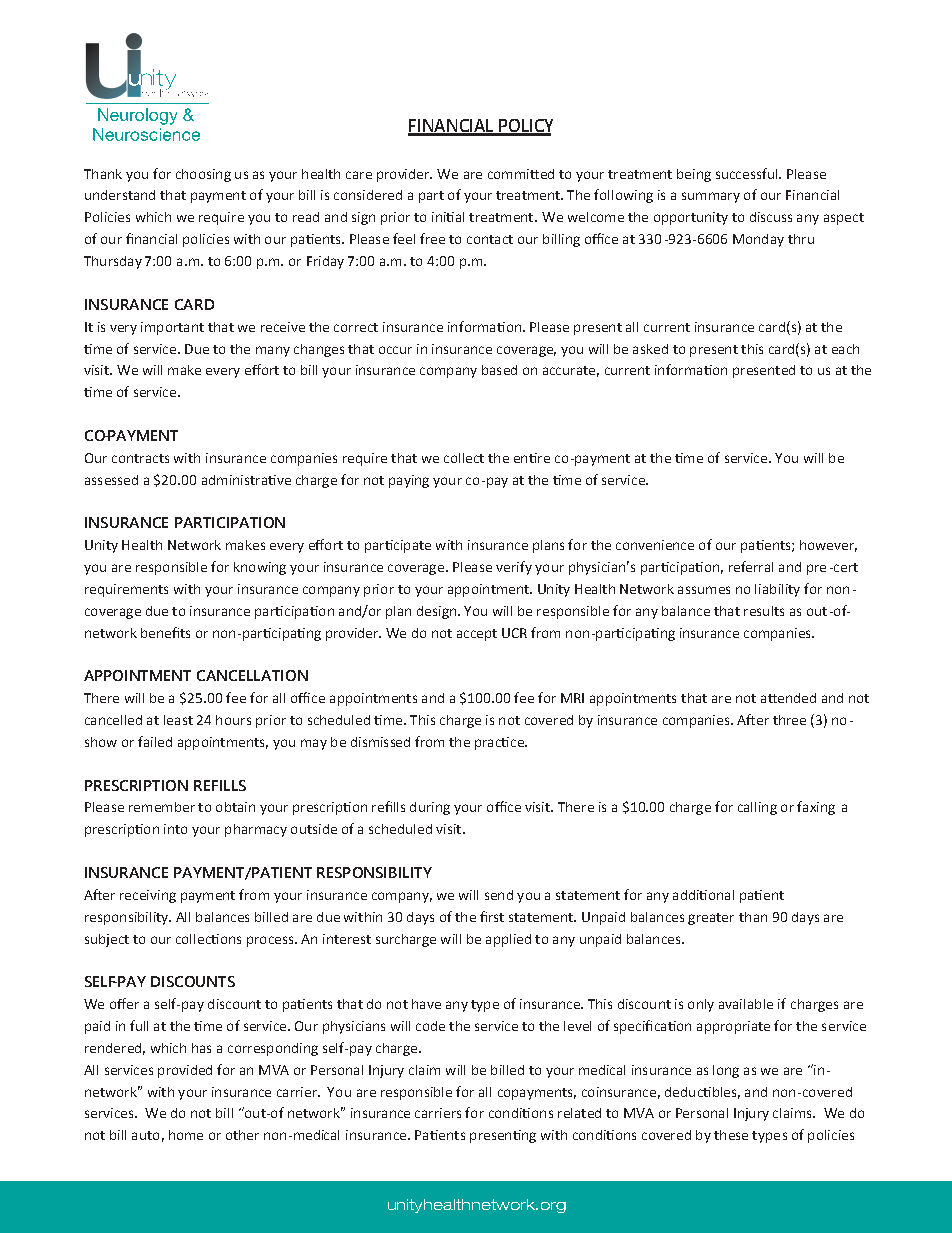 This screenshot has width=952, height=1233. Describe the element at coordinates (757, 808) in the screenshot. I see `calling` at that location.
